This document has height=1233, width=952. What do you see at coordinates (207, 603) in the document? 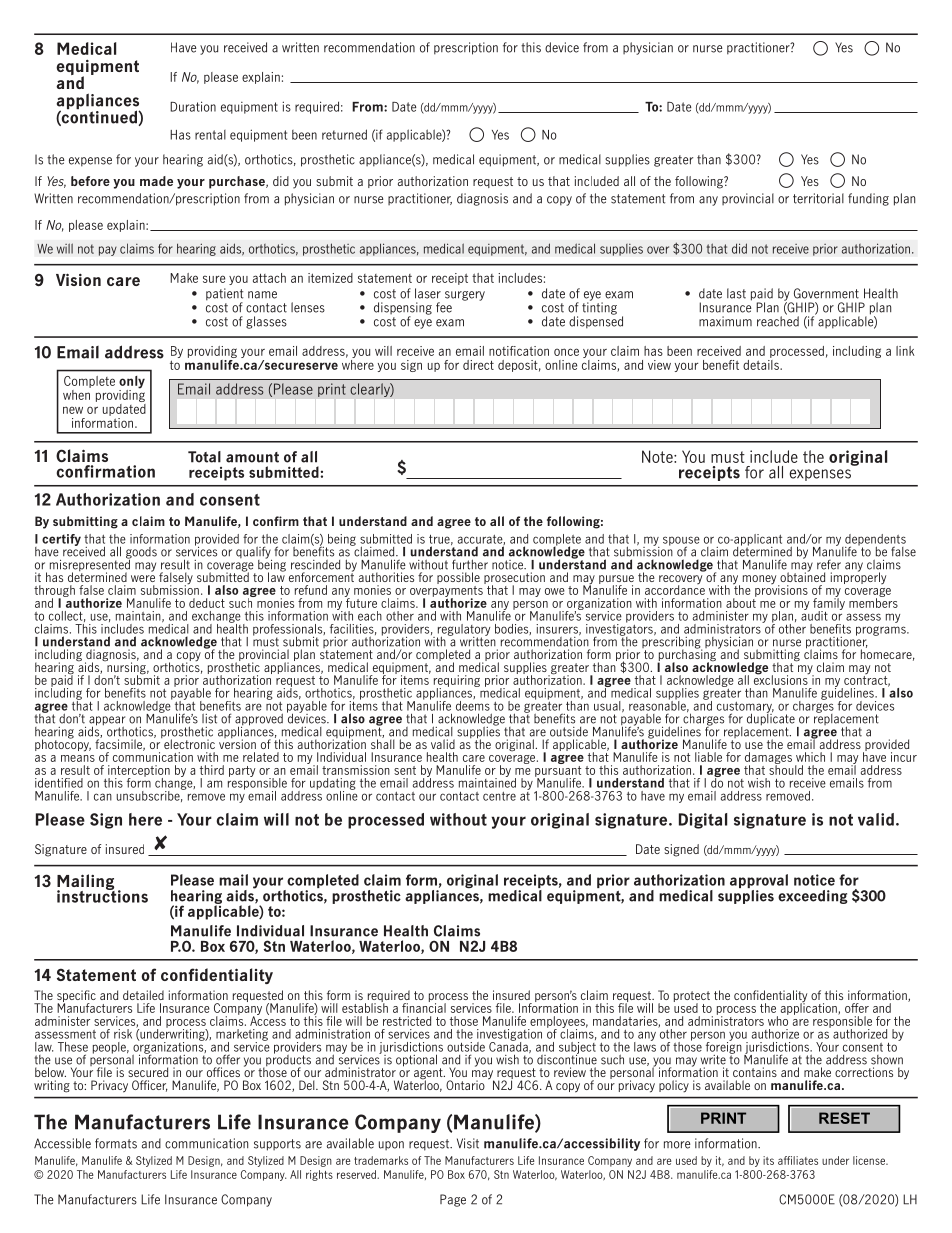
I see `deduct` at bounding box center [207, 603].
